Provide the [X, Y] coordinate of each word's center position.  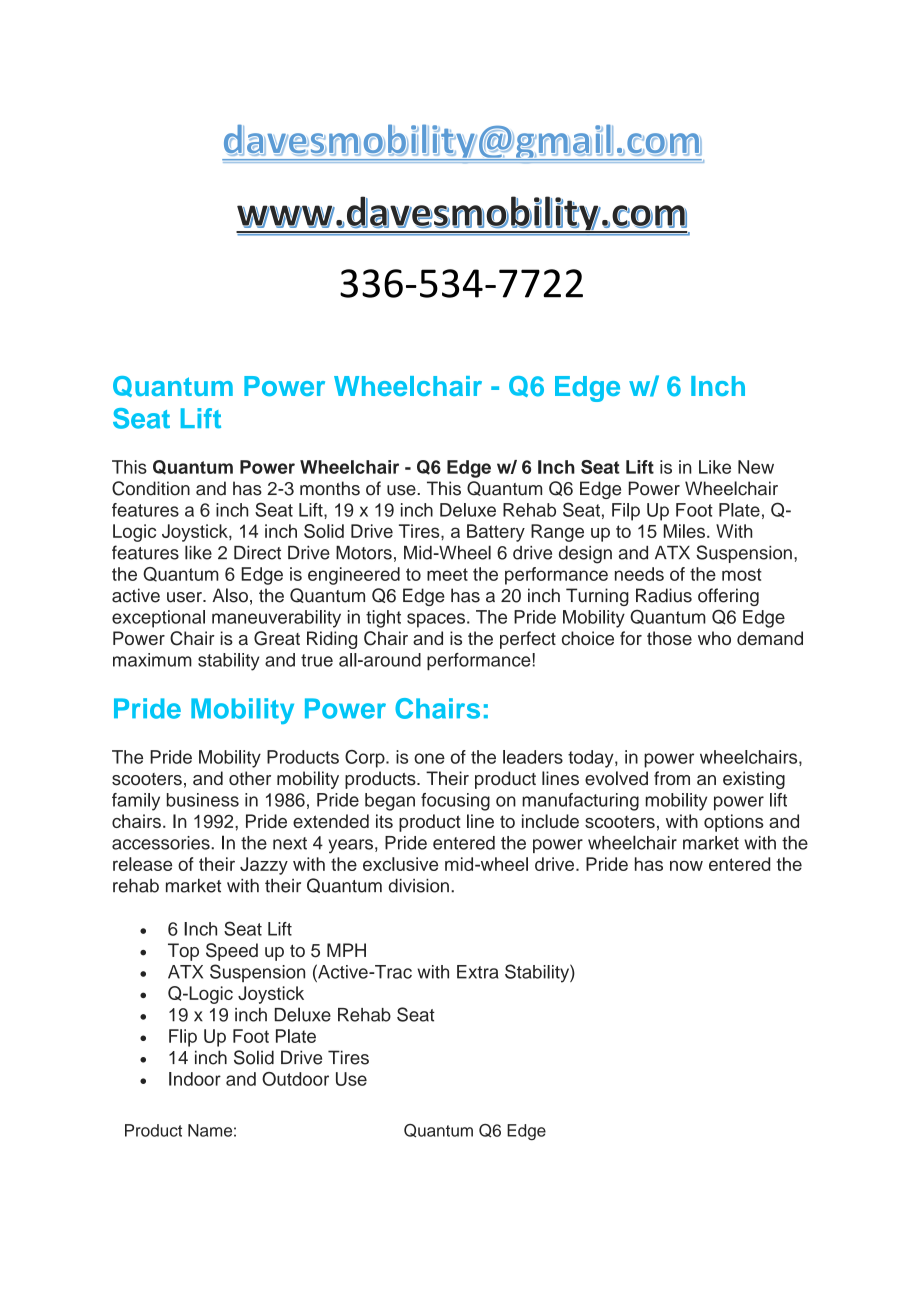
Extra [477, 972]
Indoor [195, 1079]
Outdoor [295, 1079]
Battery [496, 533]
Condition [151, 488]
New [756, 467]
